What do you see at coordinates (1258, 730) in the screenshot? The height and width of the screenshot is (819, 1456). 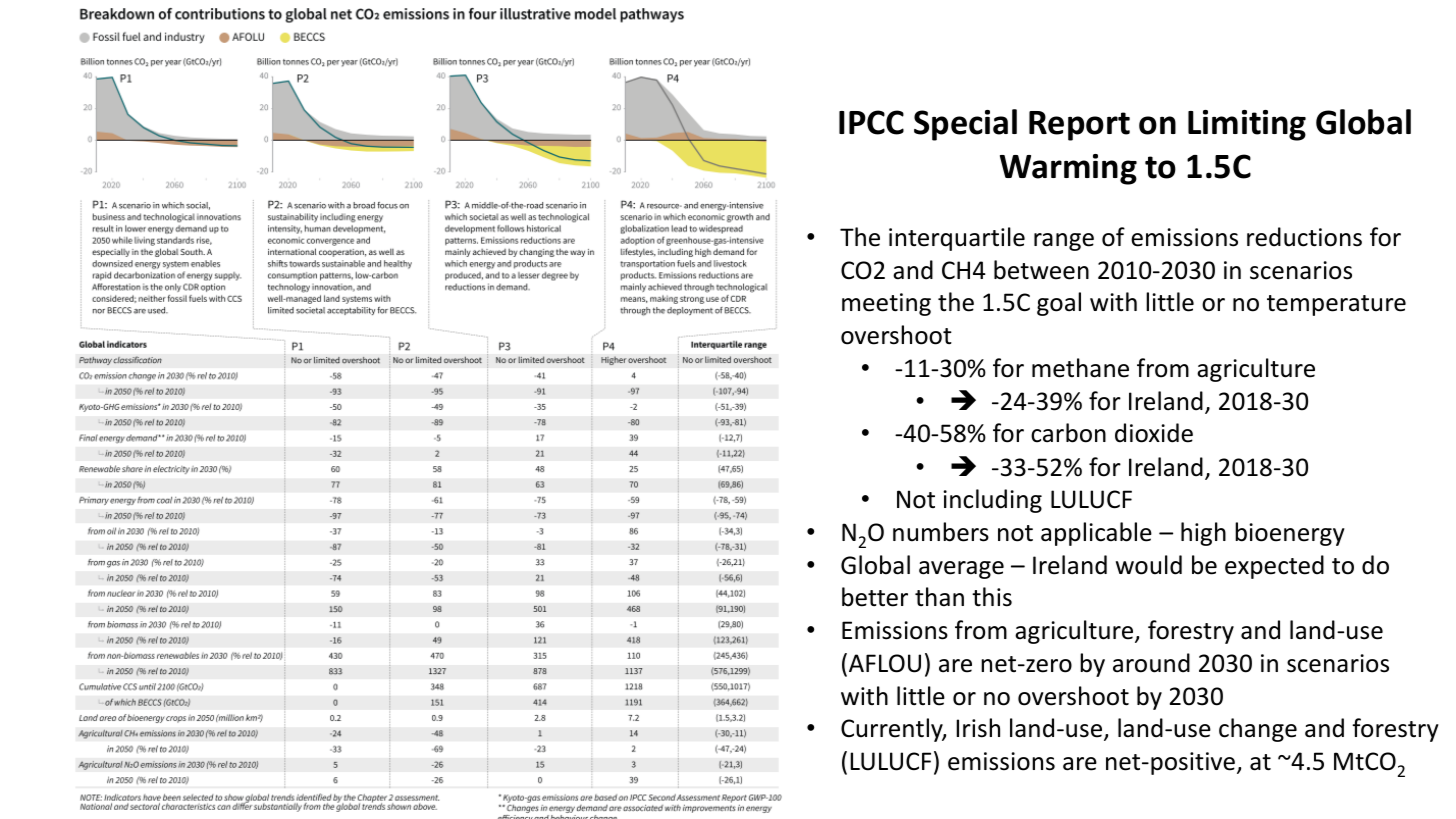 I see `change` at bounding box center [1258, 730].
